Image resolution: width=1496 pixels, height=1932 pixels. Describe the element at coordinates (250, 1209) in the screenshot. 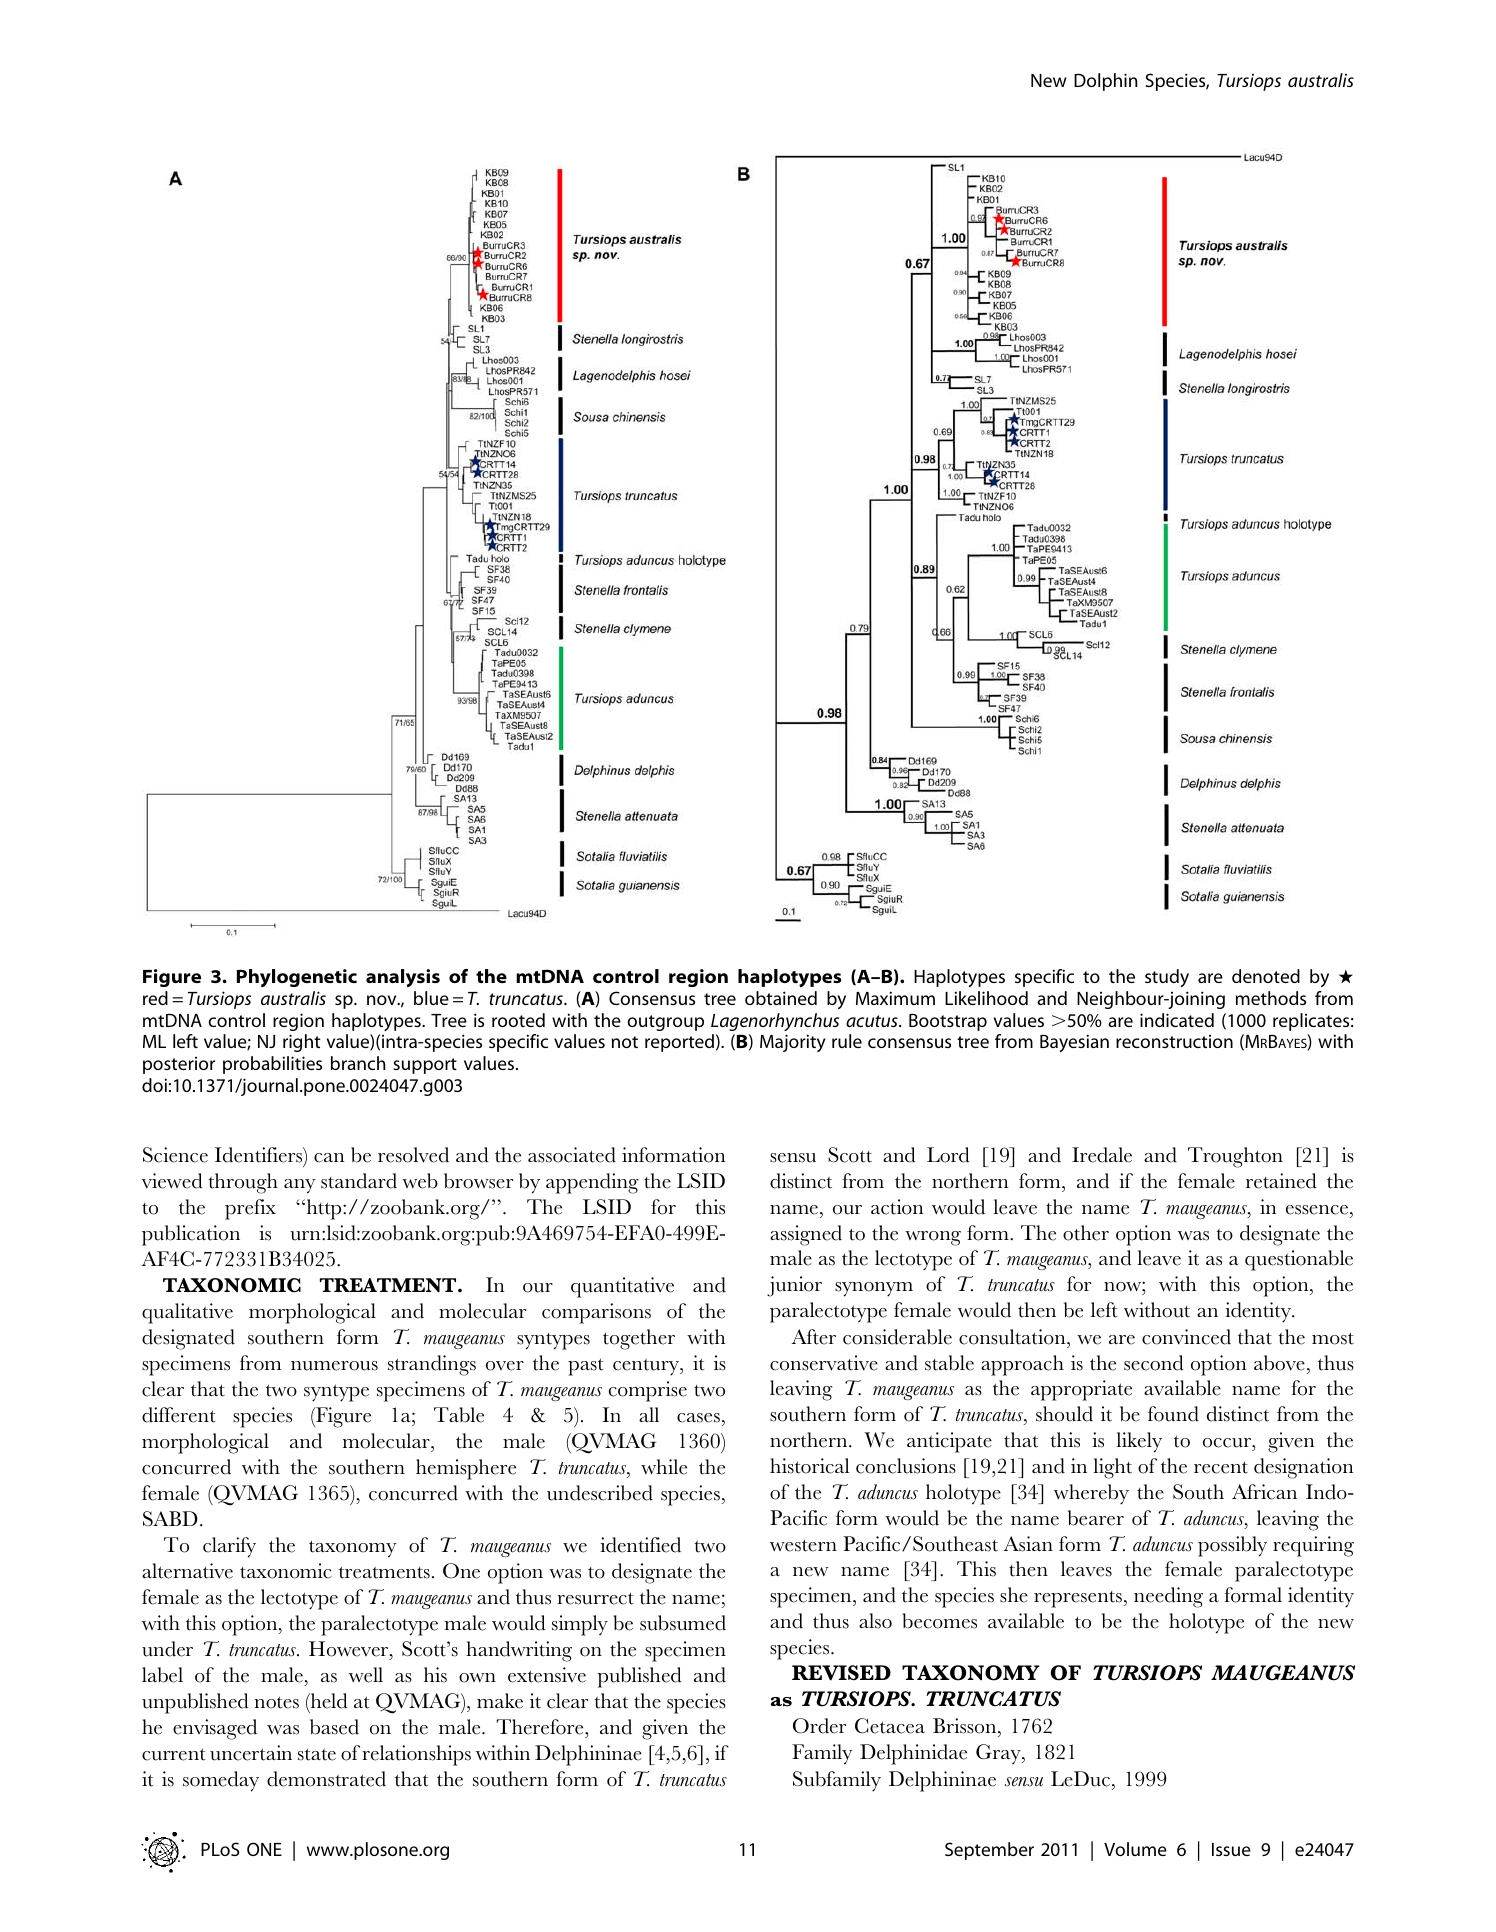

I see `prefix` at that location.
